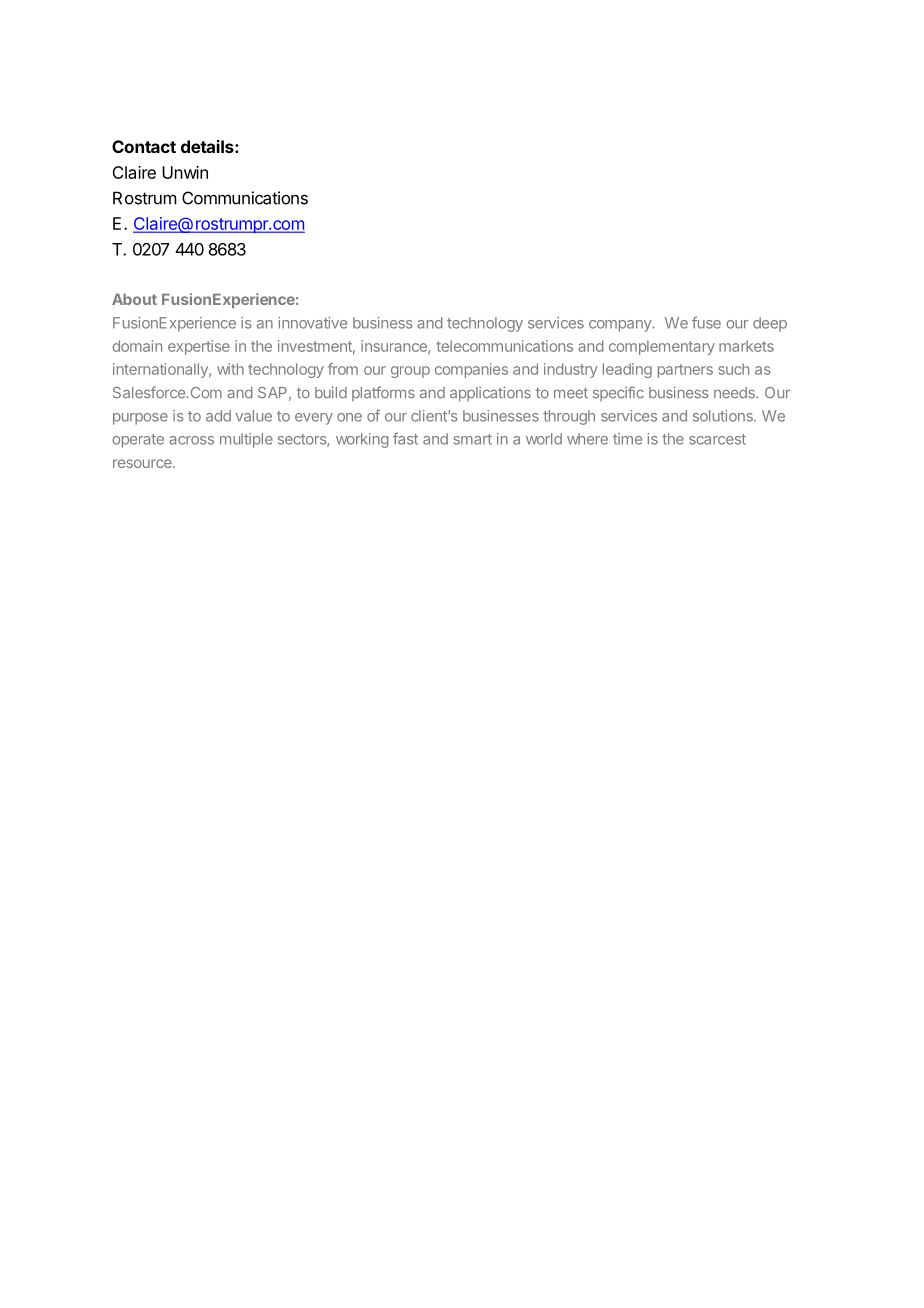 This screenshot has height=1308, width=924. Describe the element at coordinates (185, 172) in the screenshot. I see `Unwin` at that location.
